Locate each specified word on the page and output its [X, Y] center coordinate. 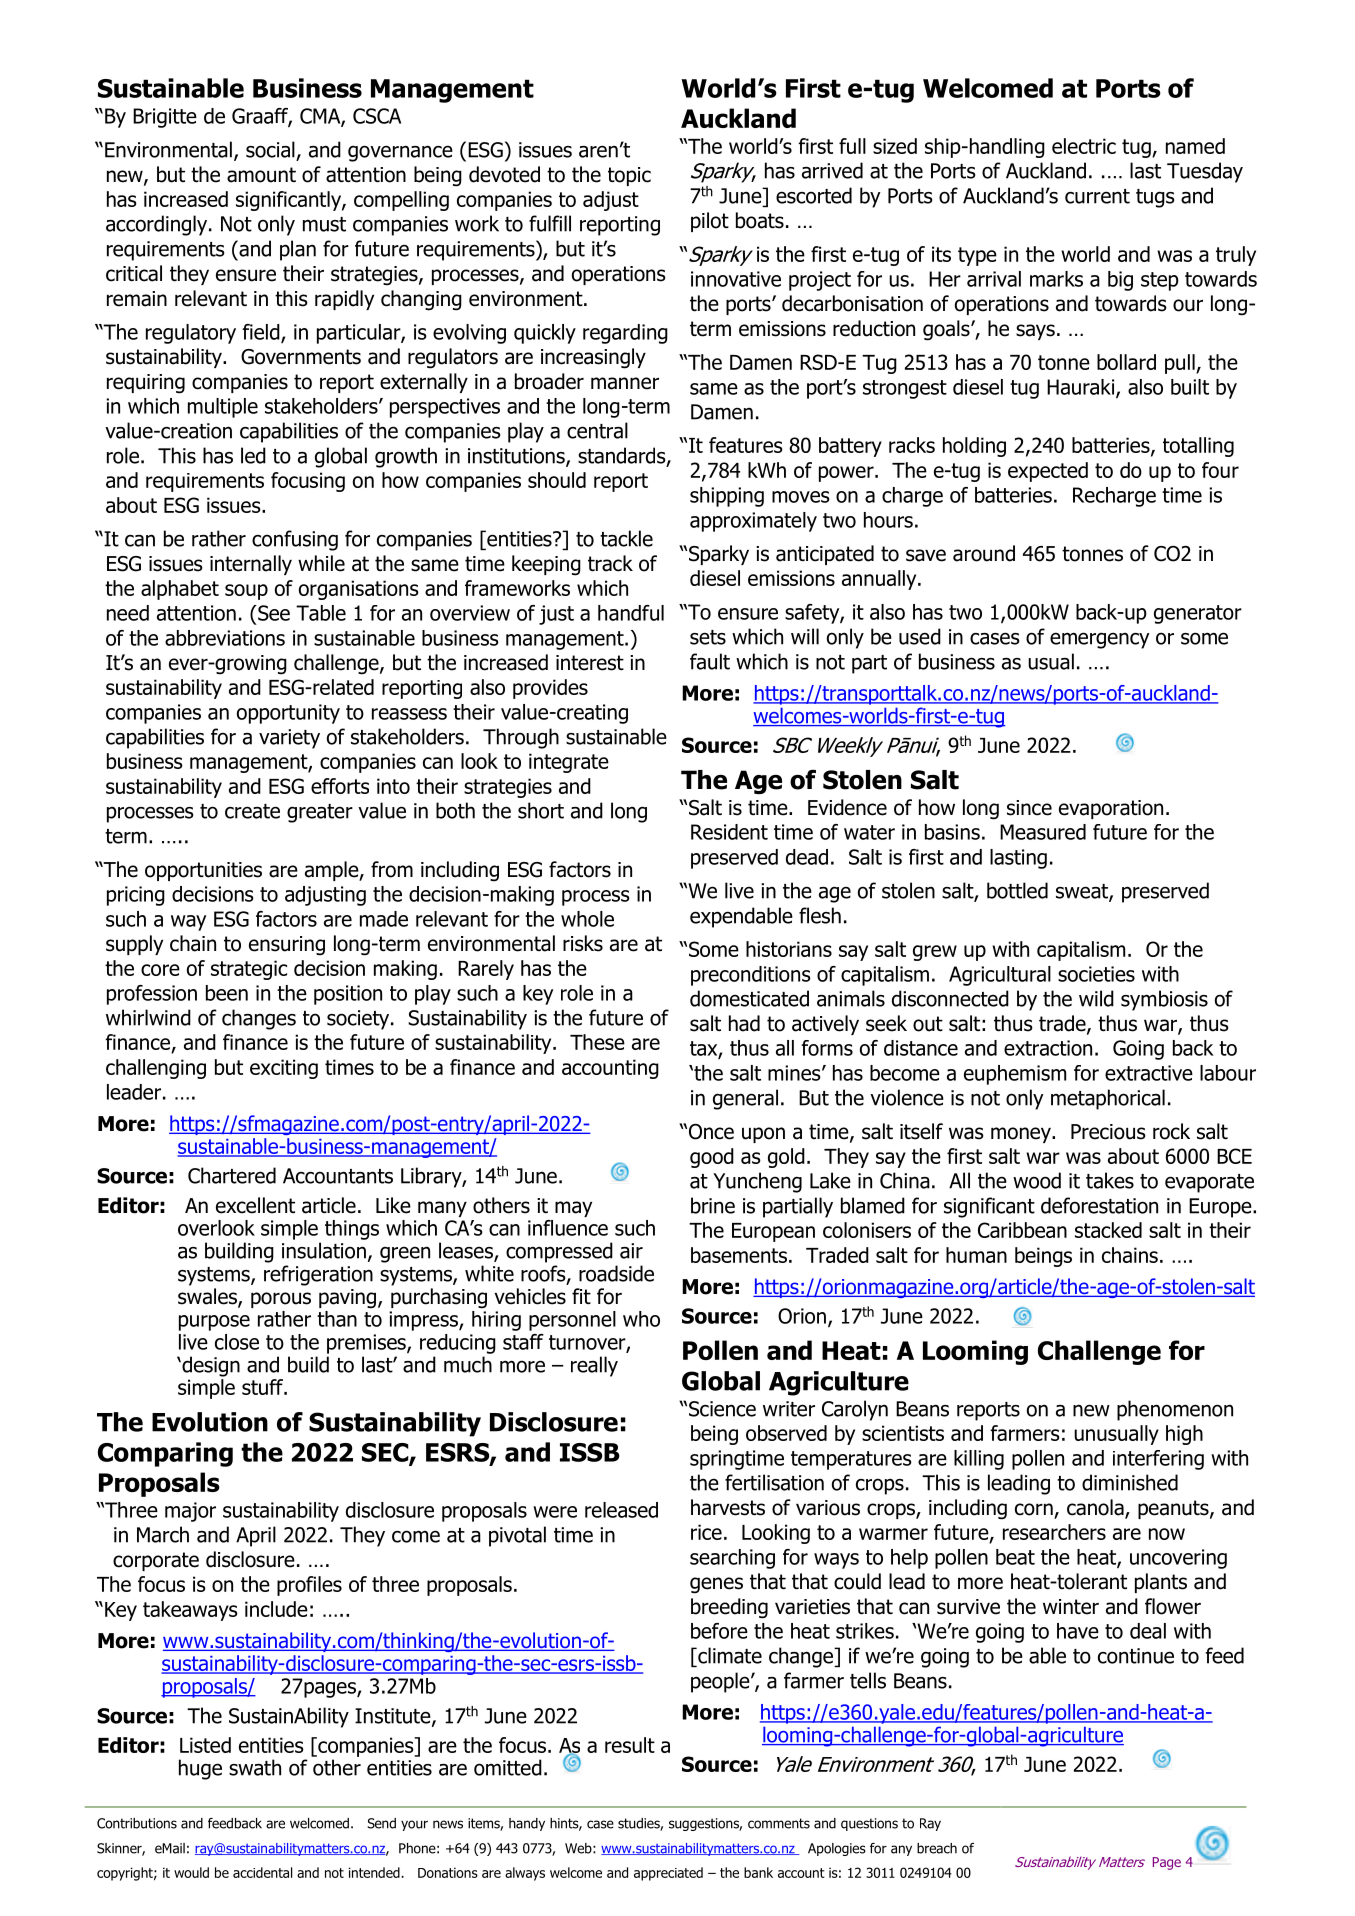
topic [629, 176]
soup [246, 592]
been [227, 993]
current [1097, 196]
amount [261, 175]
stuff [264, 1387]
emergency [1100, 640]
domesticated [749, 998]
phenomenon [1175, 1410]
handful [631, 613]
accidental [262, 1872]
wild [1096, 998]
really [594, 1366]
